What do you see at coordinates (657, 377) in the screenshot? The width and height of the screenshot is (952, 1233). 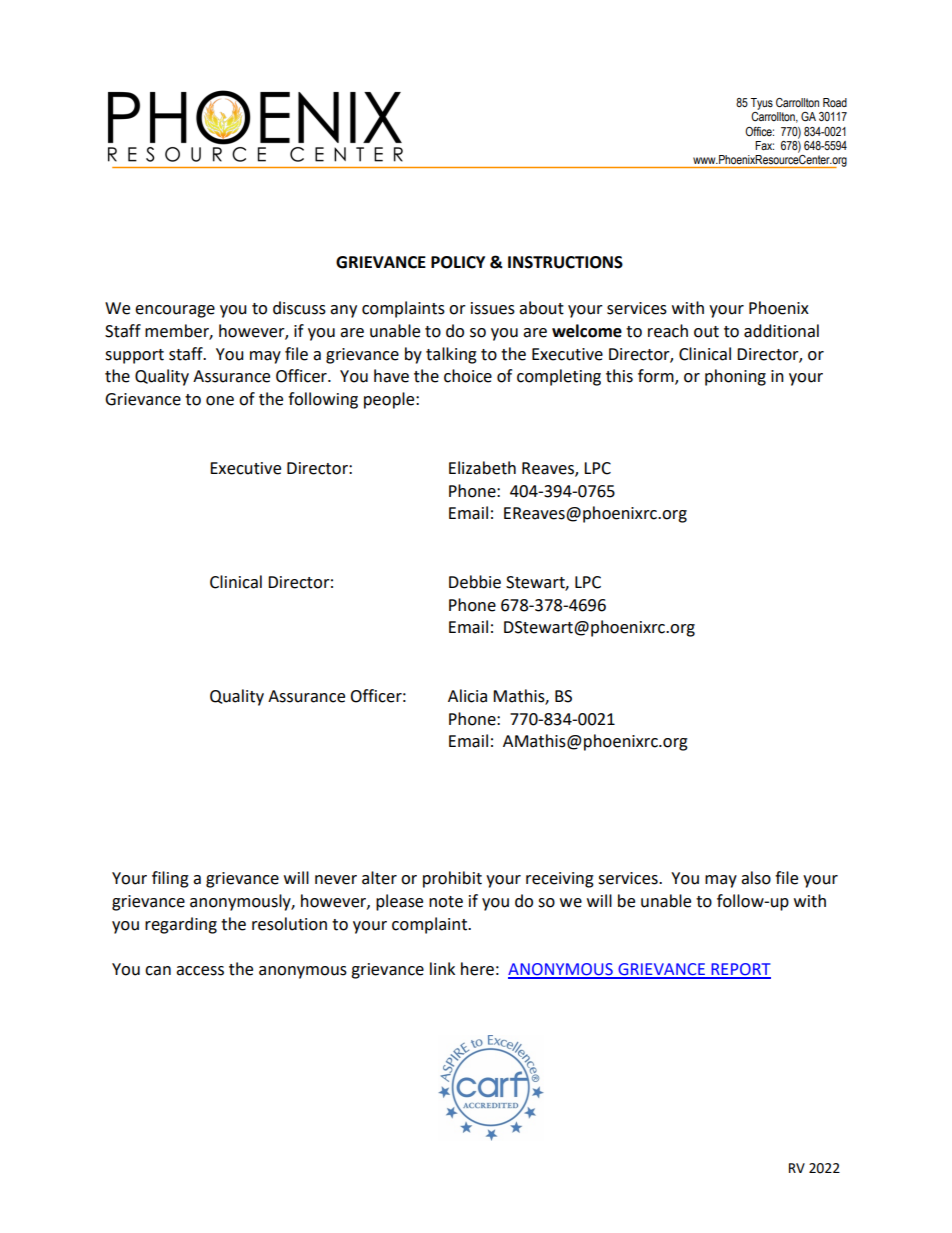 I see `form` at bounding box center [657, 377].
